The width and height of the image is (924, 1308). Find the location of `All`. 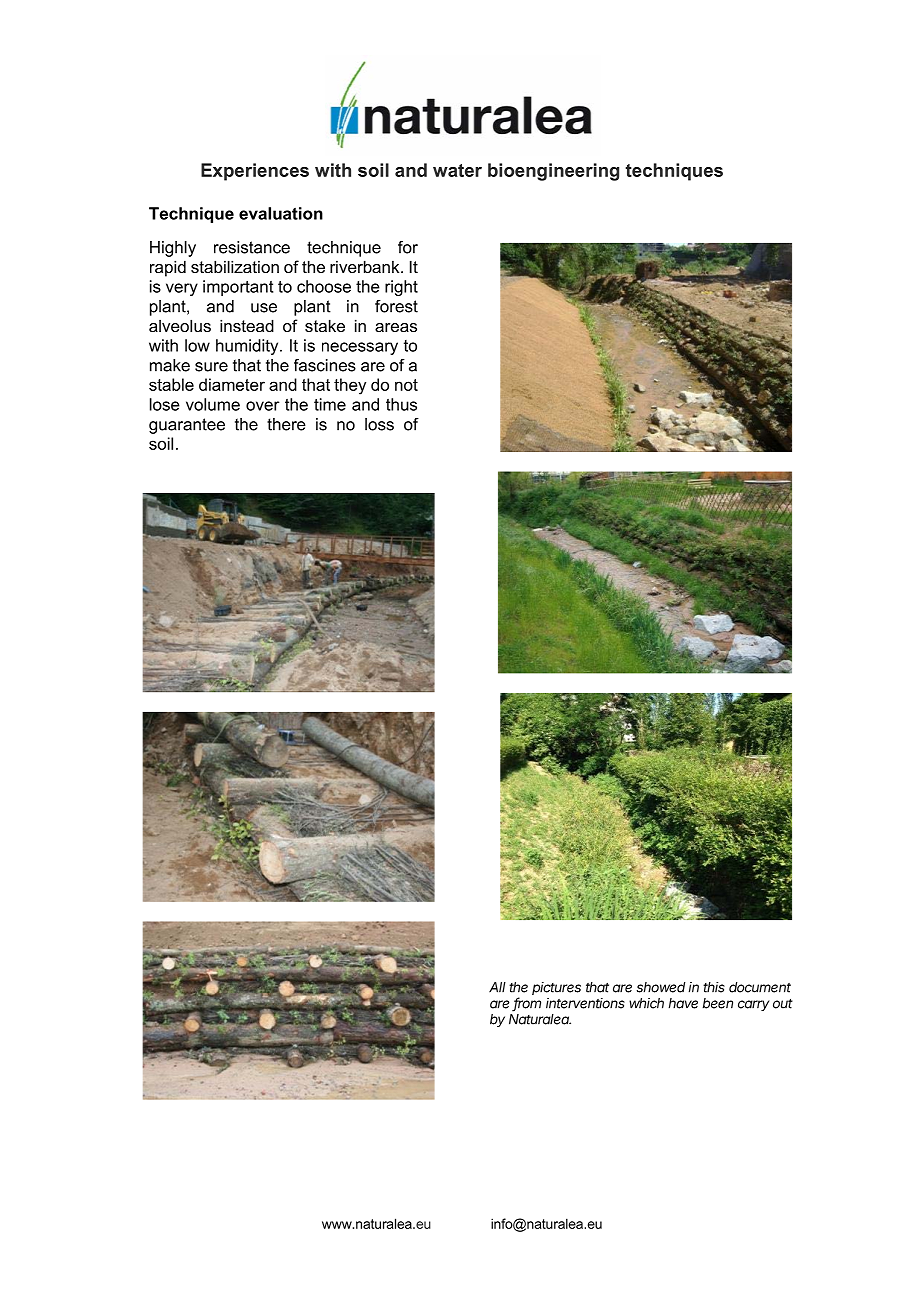

All is located at coordinates (497, 987).
